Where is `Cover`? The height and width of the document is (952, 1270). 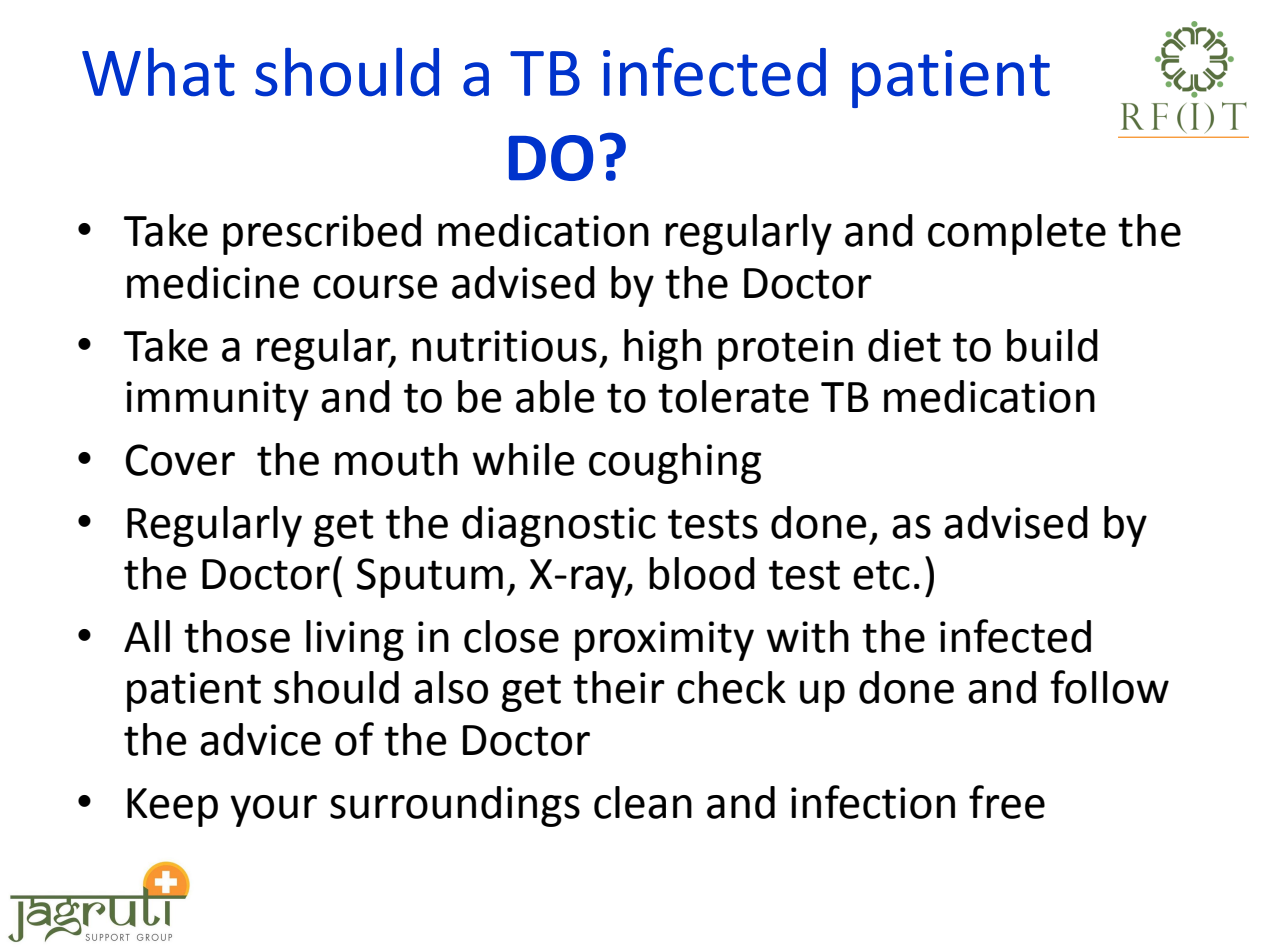
Cover is located at coordinates (180, 460).
